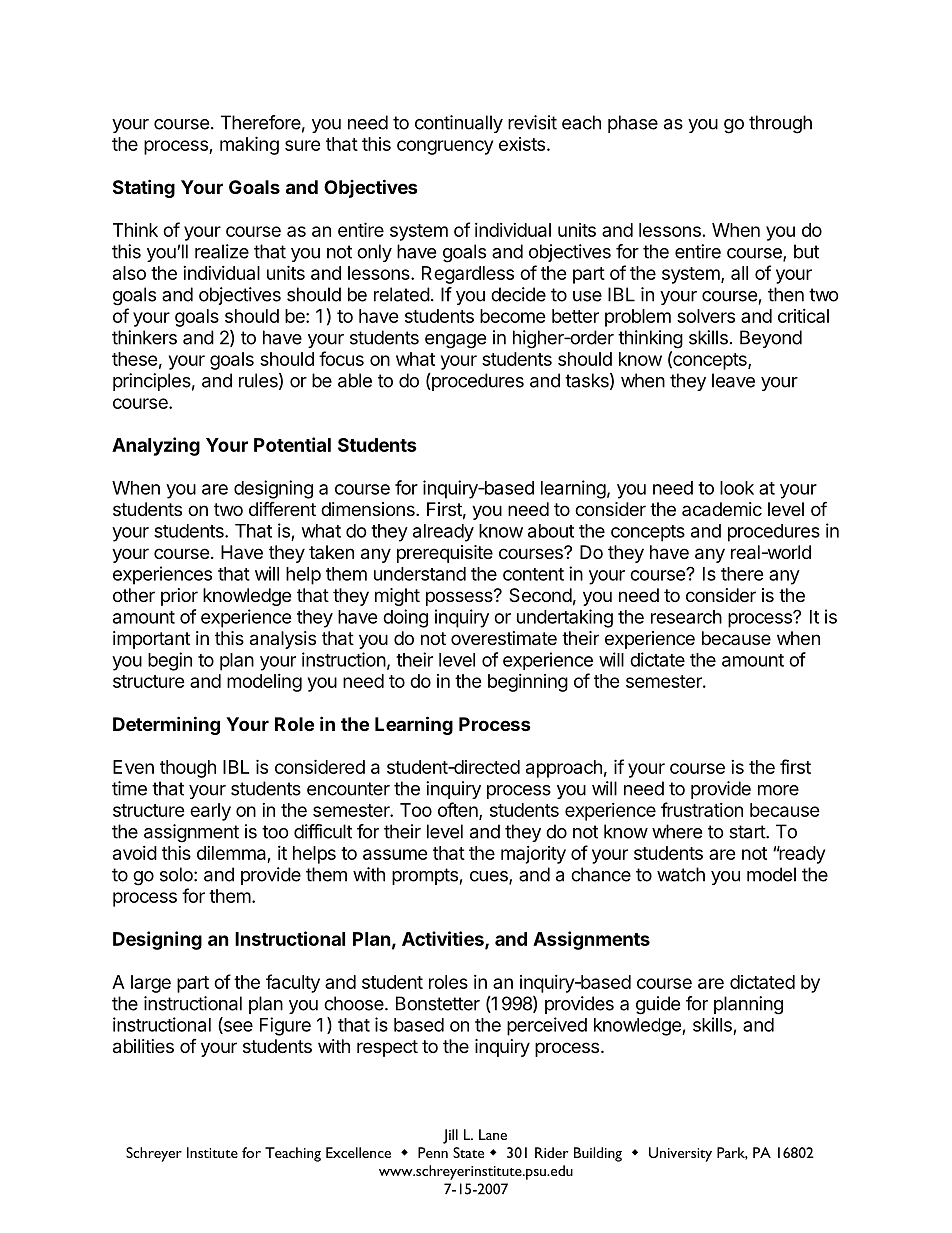  Describe the element at coordinates (780, 124) in the screenshot. I see `through` at that location.
